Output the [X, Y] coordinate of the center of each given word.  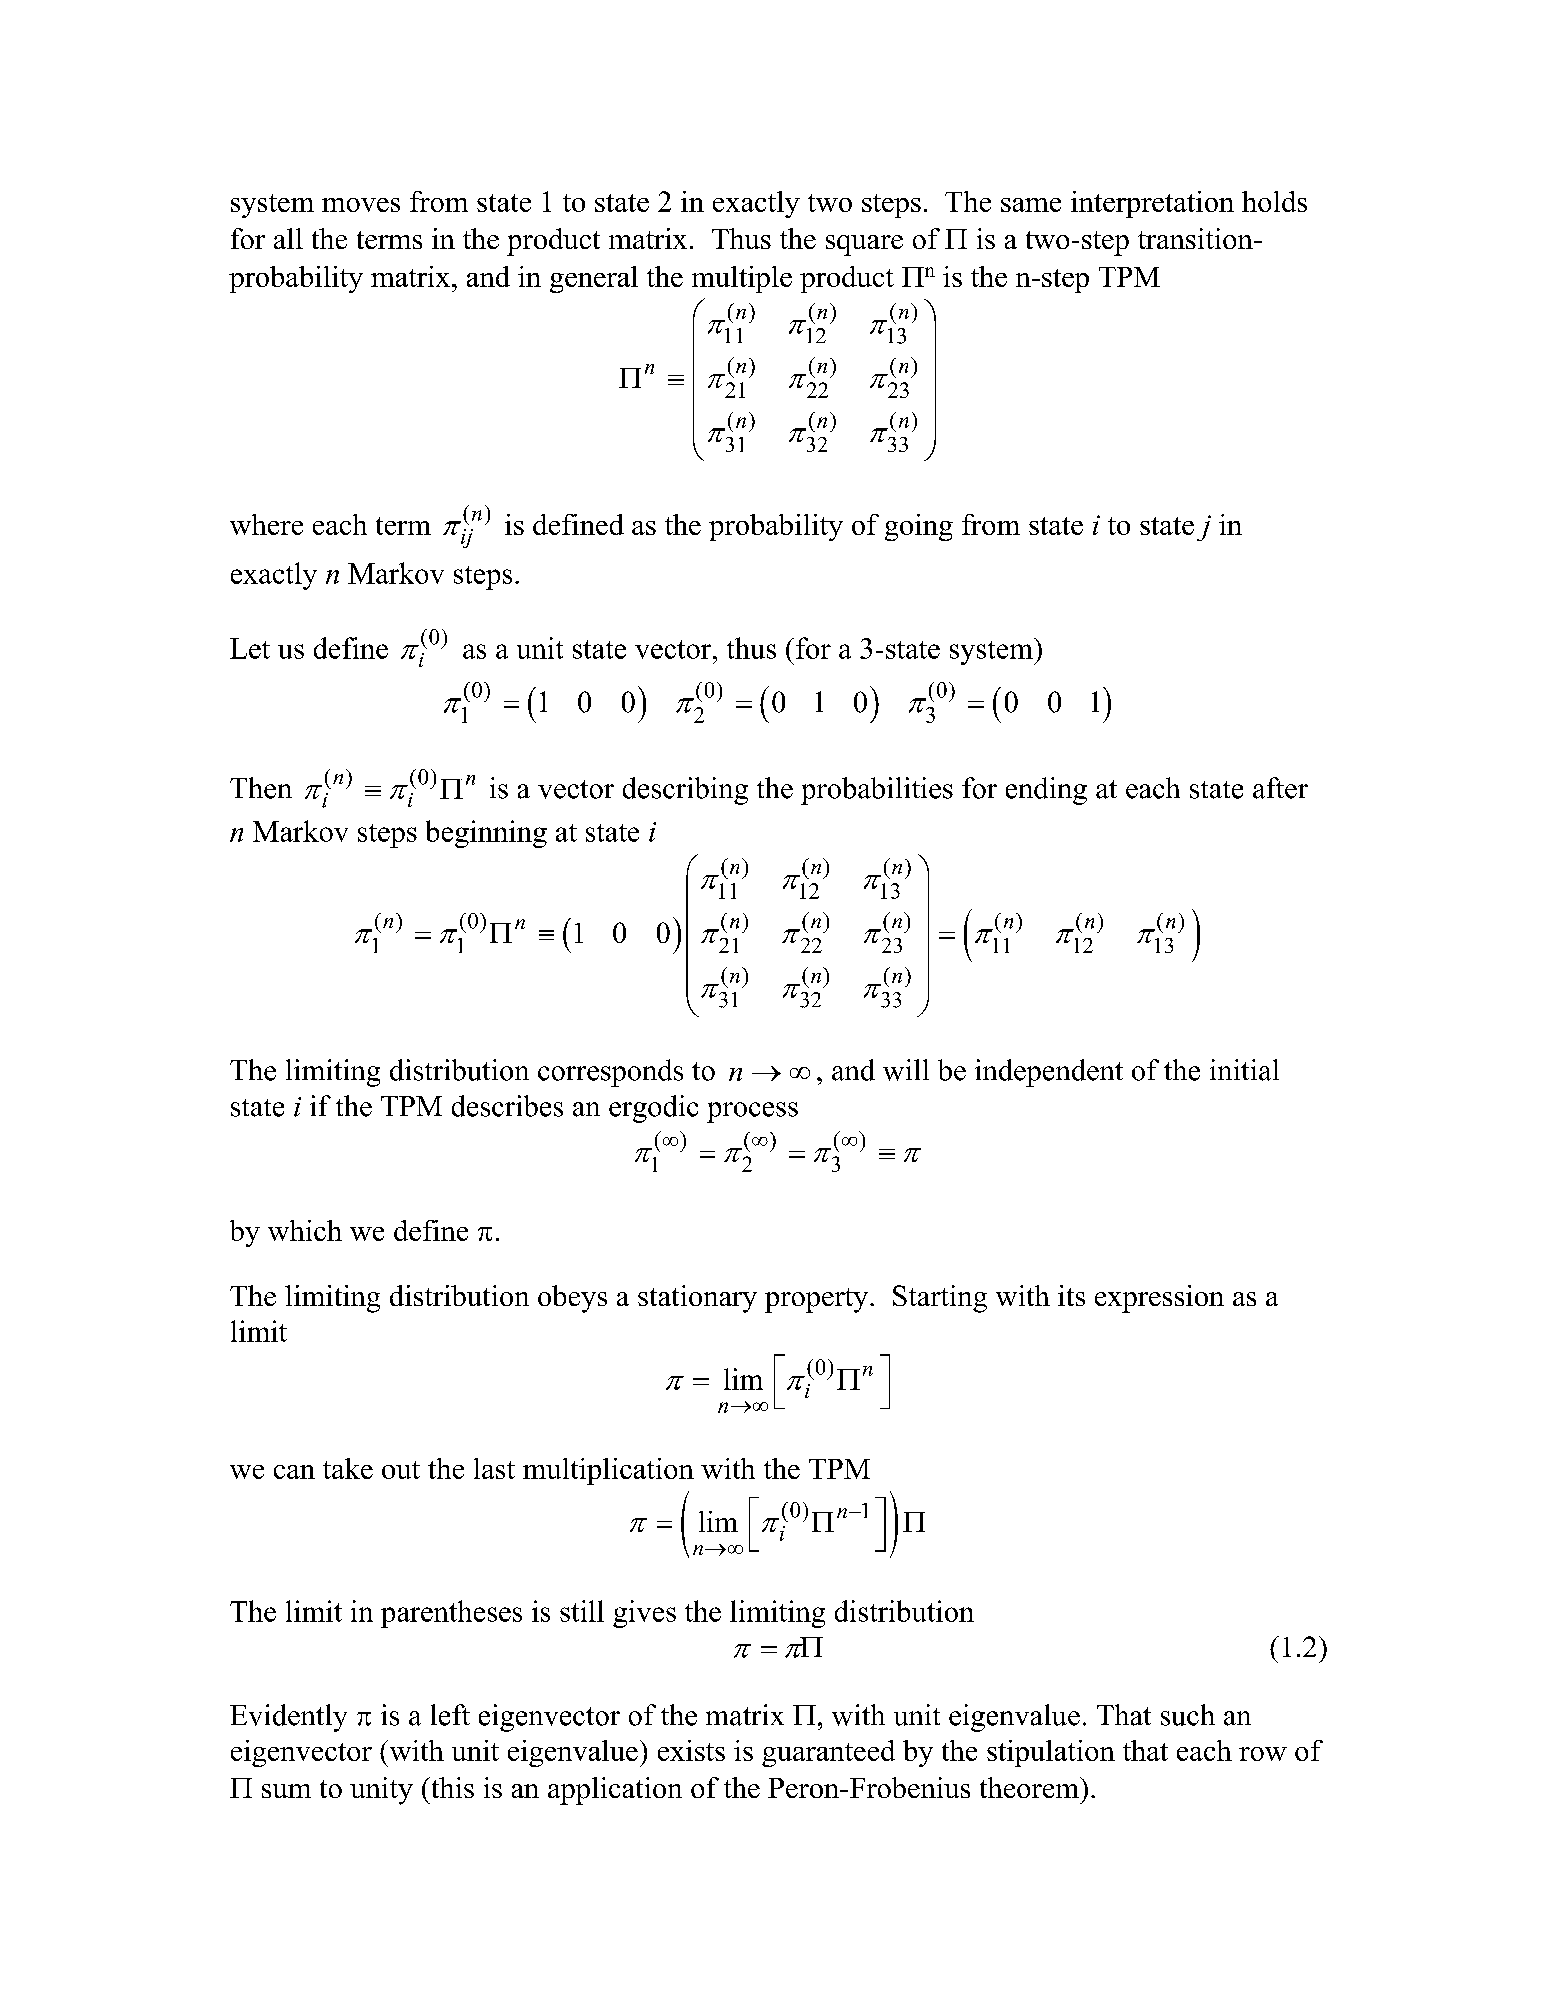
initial [1244, 1070]
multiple [742, 279]
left [450, 1715]
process [752, 1112]
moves [361, 205]
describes [507, 1106]
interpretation [1152, 204]
